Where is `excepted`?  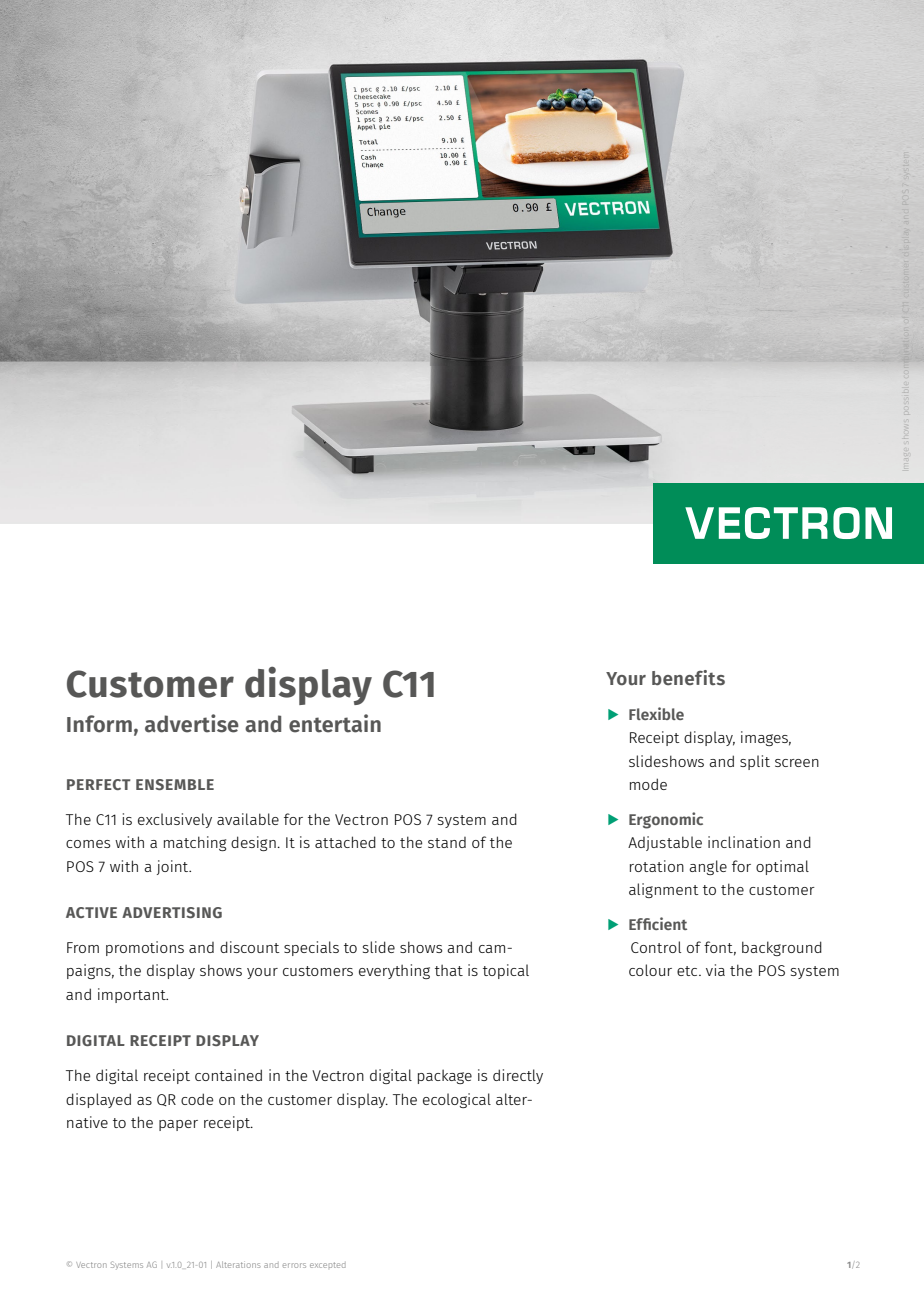
excepted is located at coordinates (328, 1265).
